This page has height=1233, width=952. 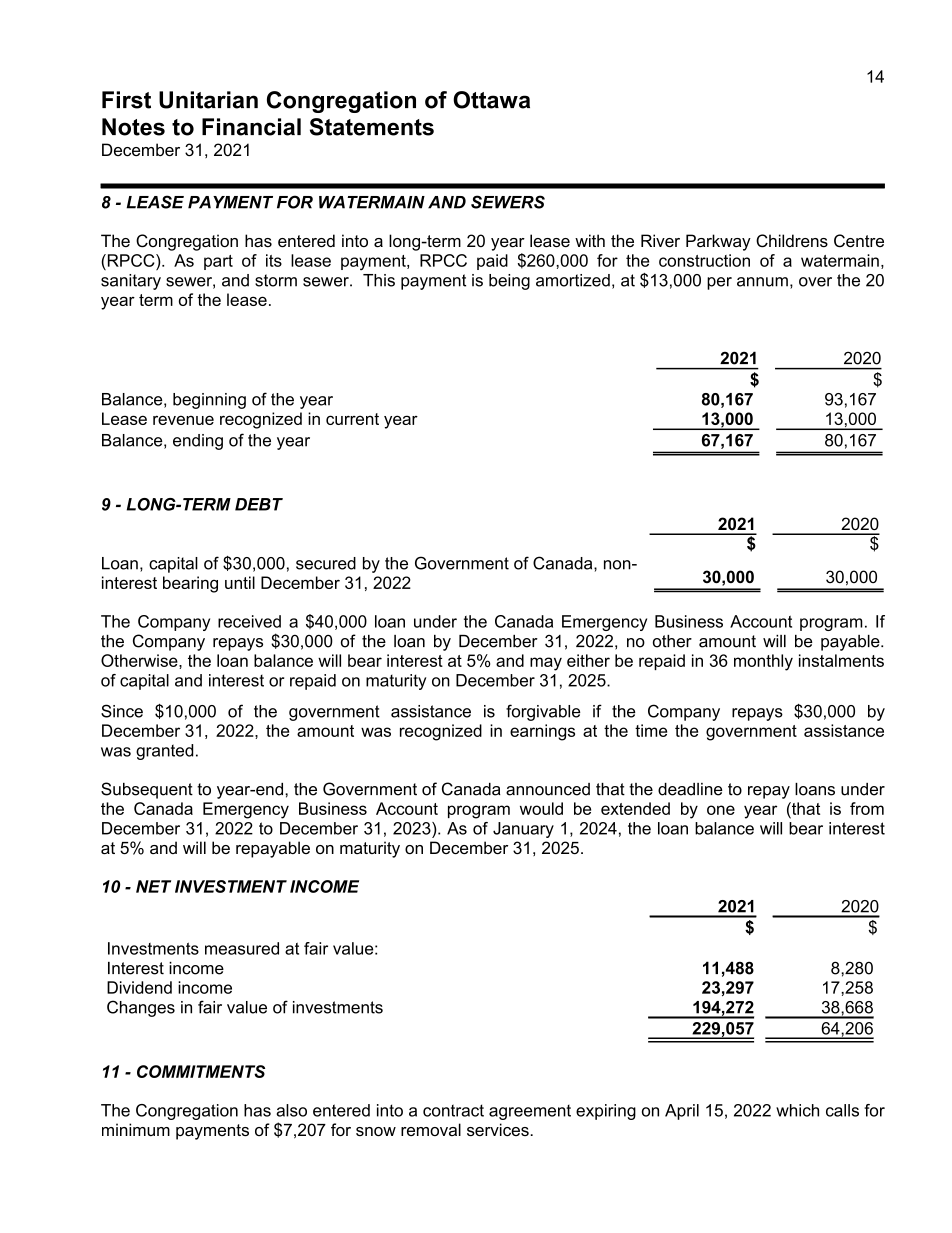 What do you see at coordinates (249, 621) in the page?
I see `received` at bounding box center [249, 621].
